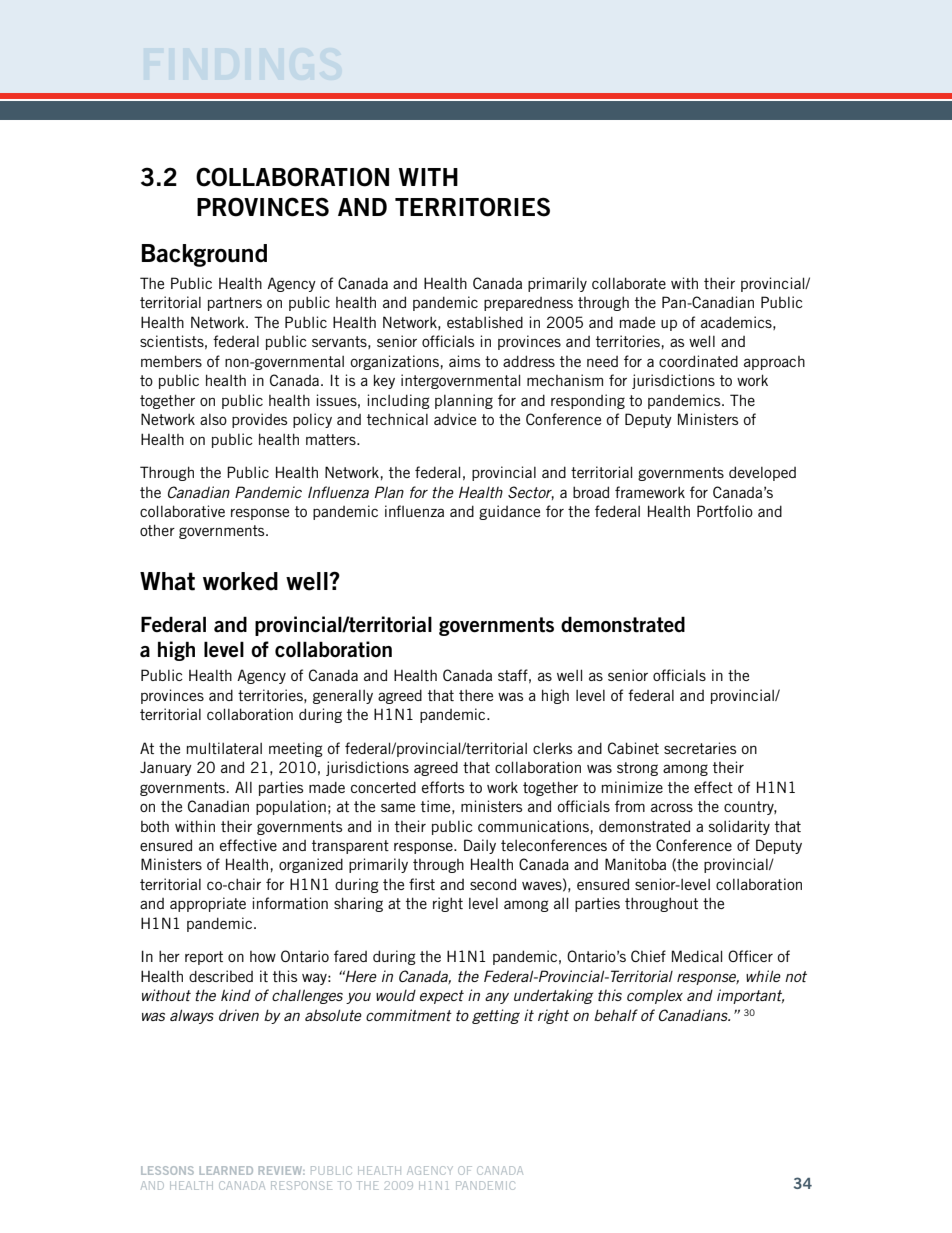 This page has height=1233, width=952. What do you see at coordinates (235, 304) in the page?
I see `partners` at bounding box center [235, 304].
